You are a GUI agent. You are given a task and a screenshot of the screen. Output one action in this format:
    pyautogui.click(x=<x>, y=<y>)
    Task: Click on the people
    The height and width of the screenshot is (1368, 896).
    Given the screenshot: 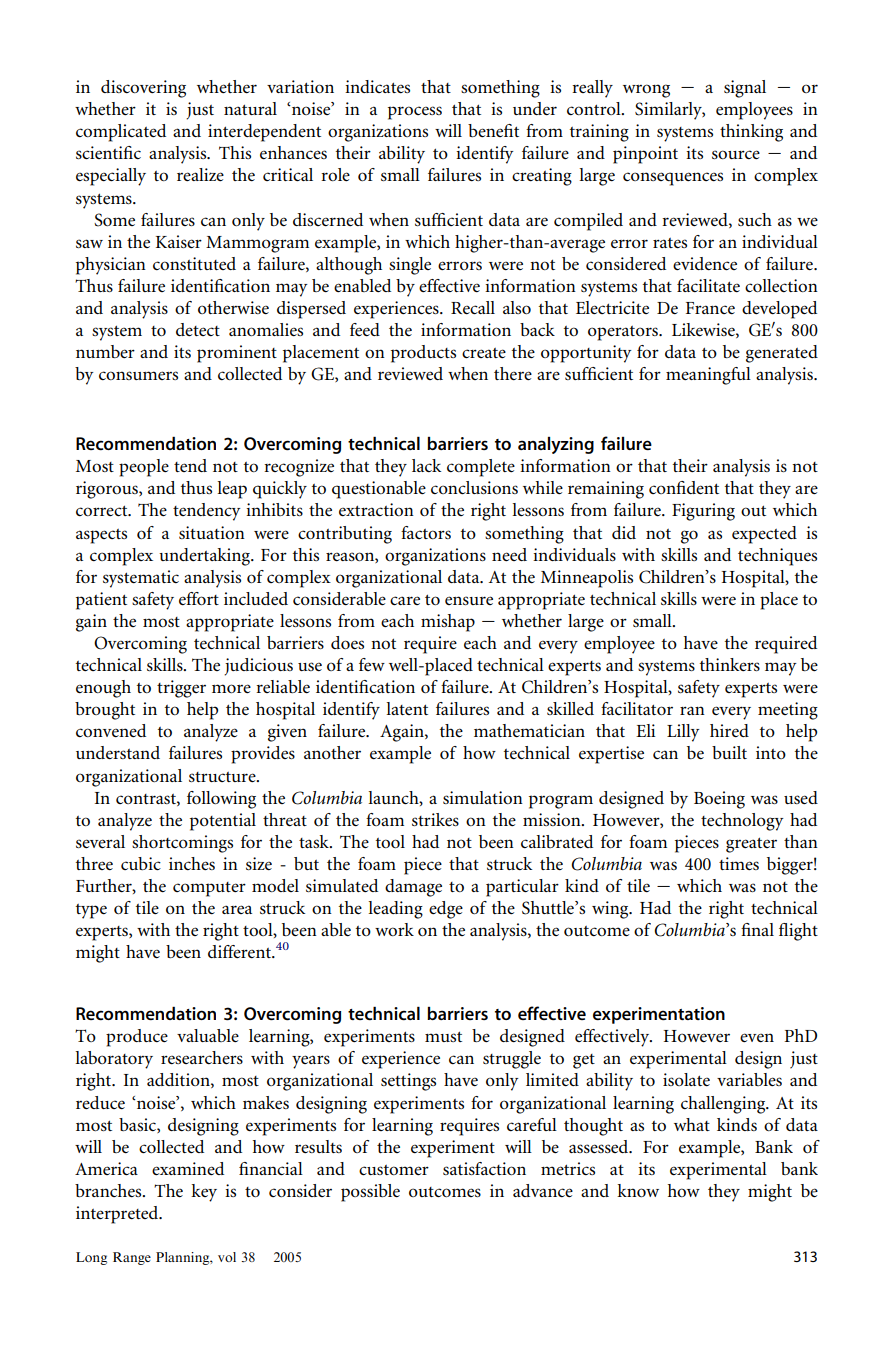 What is the action you would take?
    pyautogui.click(x=144, y=468)
